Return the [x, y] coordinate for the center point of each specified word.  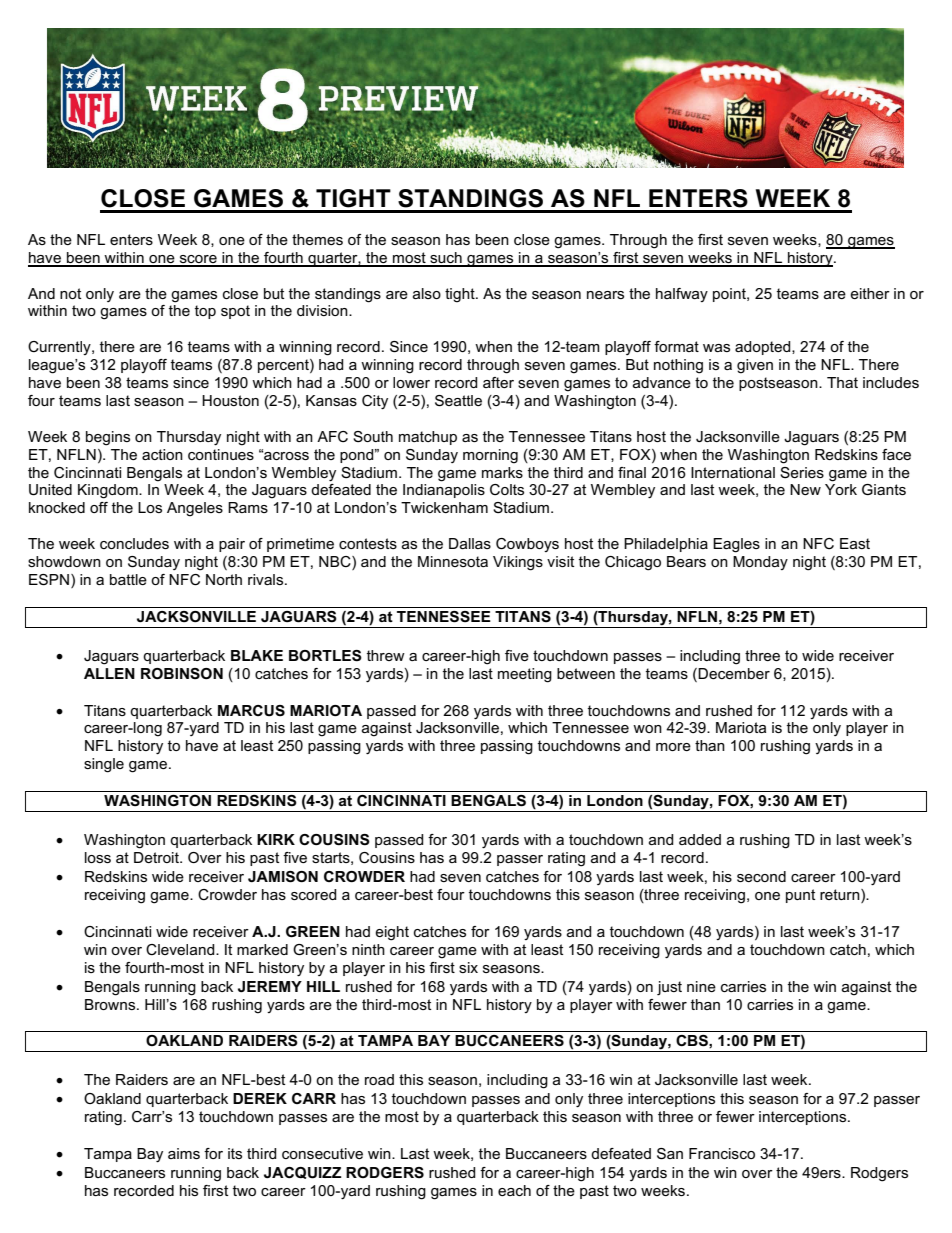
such [446, 259]
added [700, 839]
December [734, 673]
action [162, 454]
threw [386, 655]
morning [490, 456]
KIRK [276, 839]
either [870, 293]
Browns [111, 1004]
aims [184, 1153]
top [205, 312]
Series [802, 472]
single [104, 765]
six [468, 967]
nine [701, 986]
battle [128, 579]
